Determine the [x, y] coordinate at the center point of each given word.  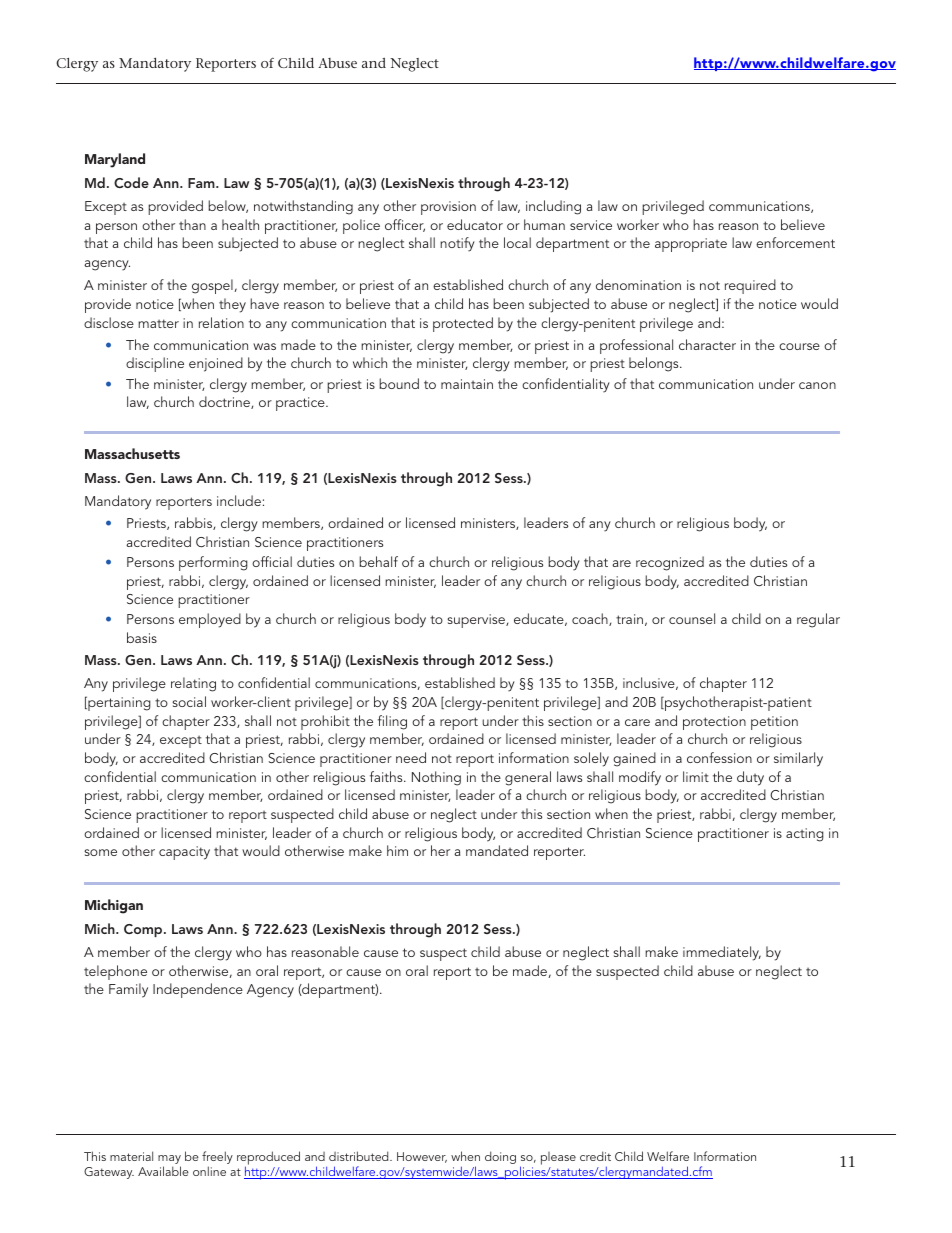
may [169, 1161]
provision [448, 208]
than [192, 224]
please [558, 1158]
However [422, 1157]
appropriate [691, 245]
